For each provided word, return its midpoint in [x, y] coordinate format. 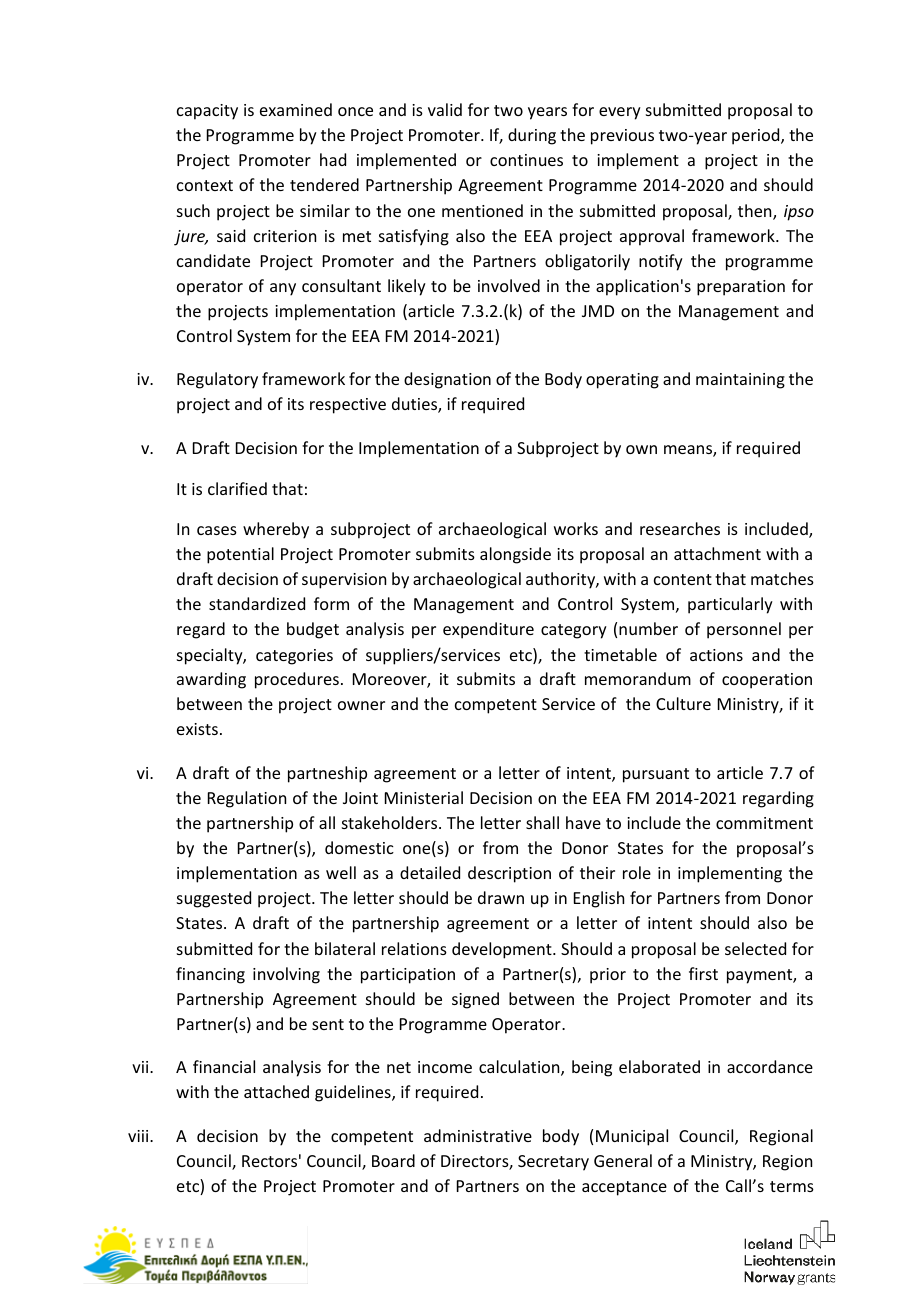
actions [716, 655]
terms [792, 1186]
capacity [207, 112]
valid [445, 109]
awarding [211, 680]
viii [139, 1136]
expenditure [488, 630]
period [757, 136]
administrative [478, 1135]
